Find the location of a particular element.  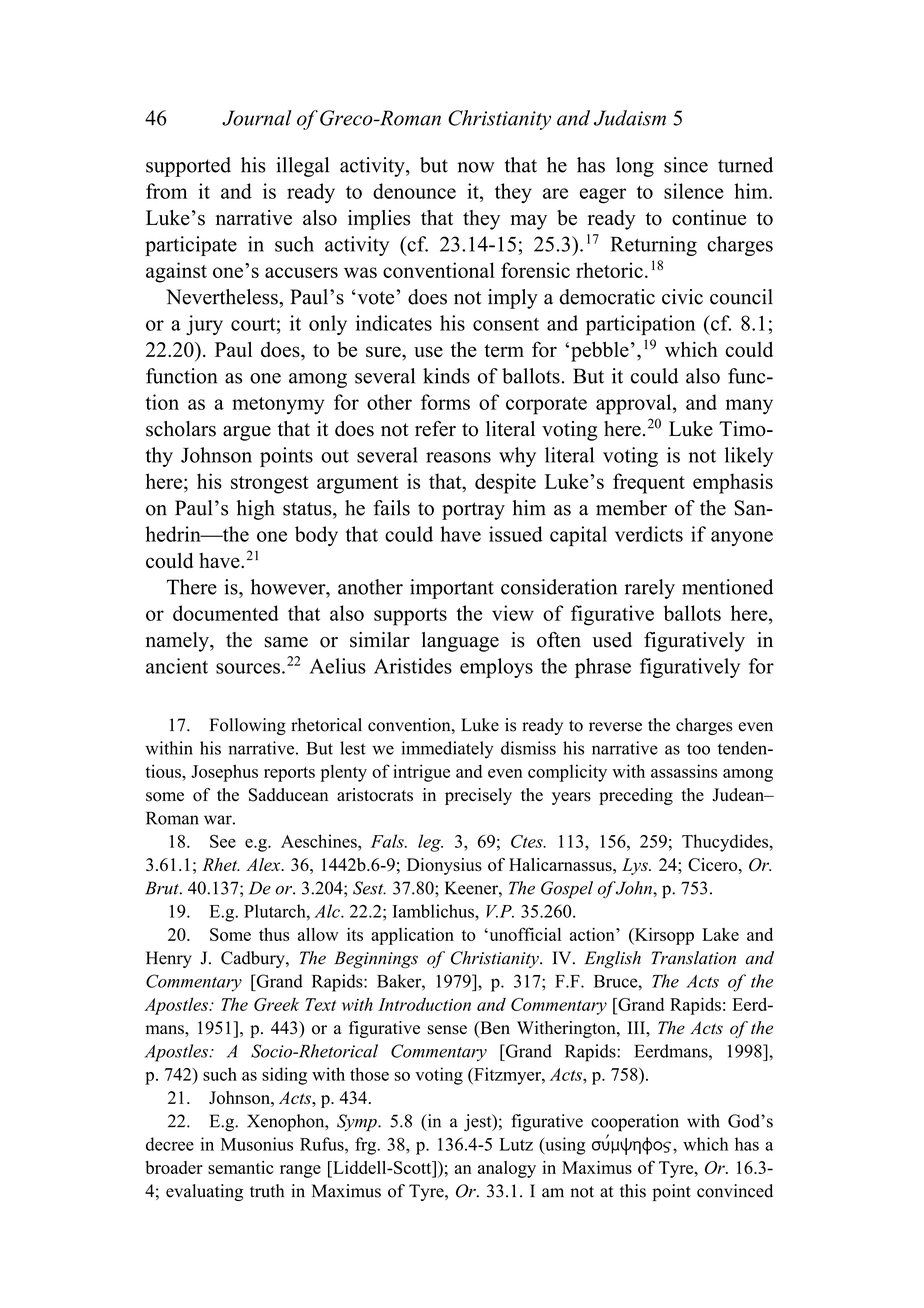

many is located at coordinates (749, 407).
